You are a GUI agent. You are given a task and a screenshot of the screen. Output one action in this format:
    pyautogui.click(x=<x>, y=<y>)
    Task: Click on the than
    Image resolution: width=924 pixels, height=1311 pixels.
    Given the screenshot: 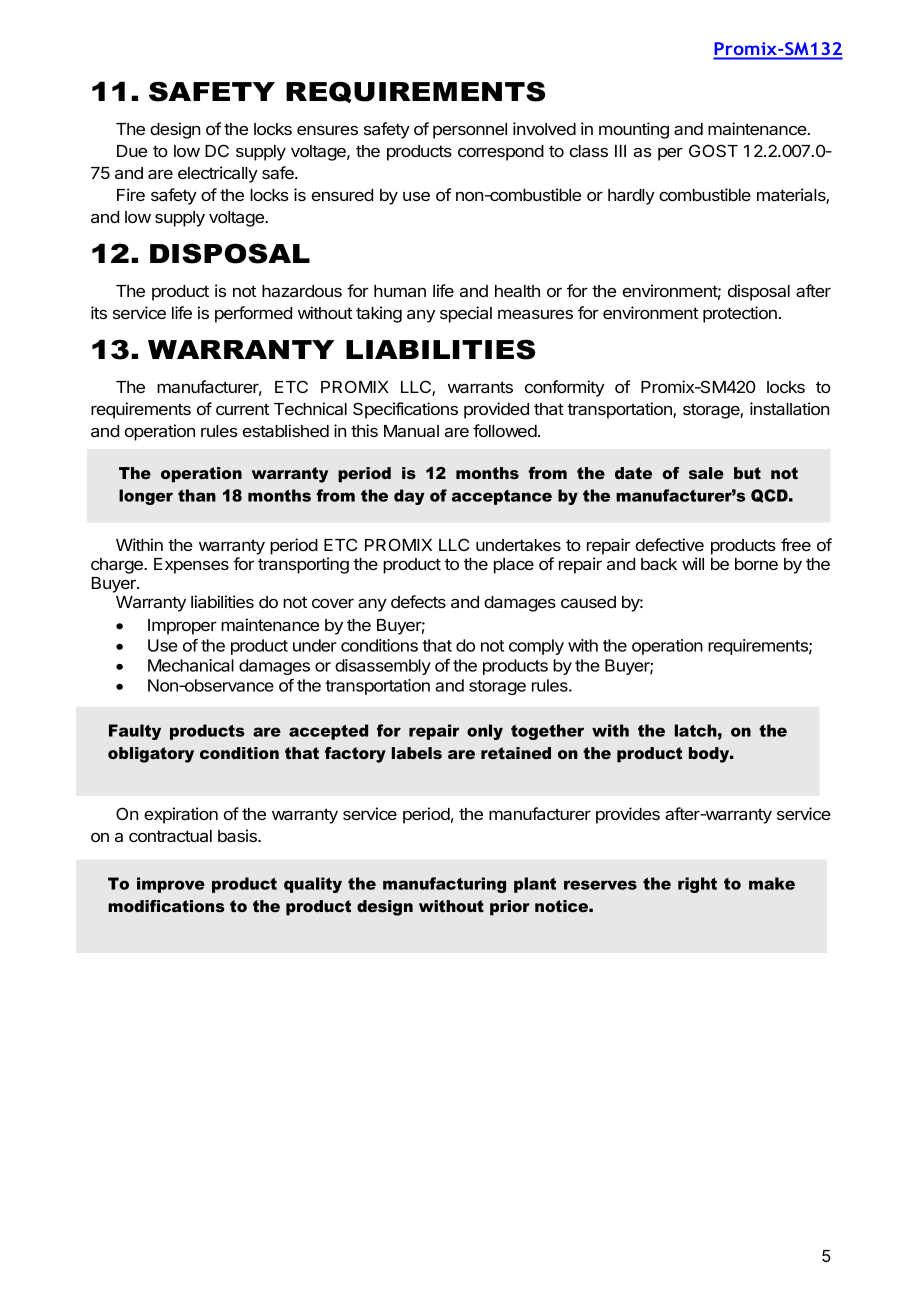 What is the action you would take?
    pyautogui.click(x=197, y=495)
